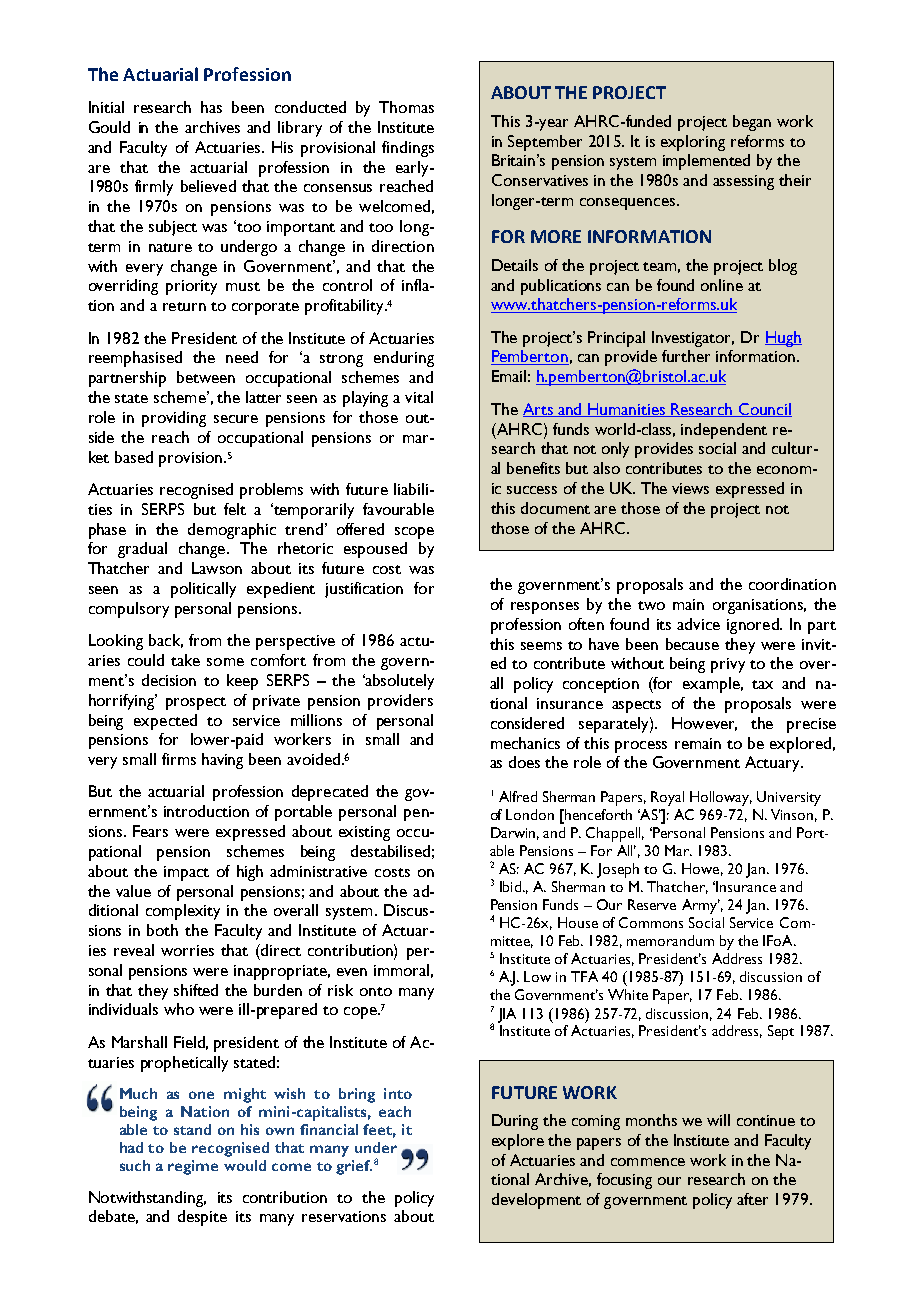 This screenshot has width=924, height=1309. Describe the element at coordinates (752, 123) in the screenshot. I see `began` at that location.
